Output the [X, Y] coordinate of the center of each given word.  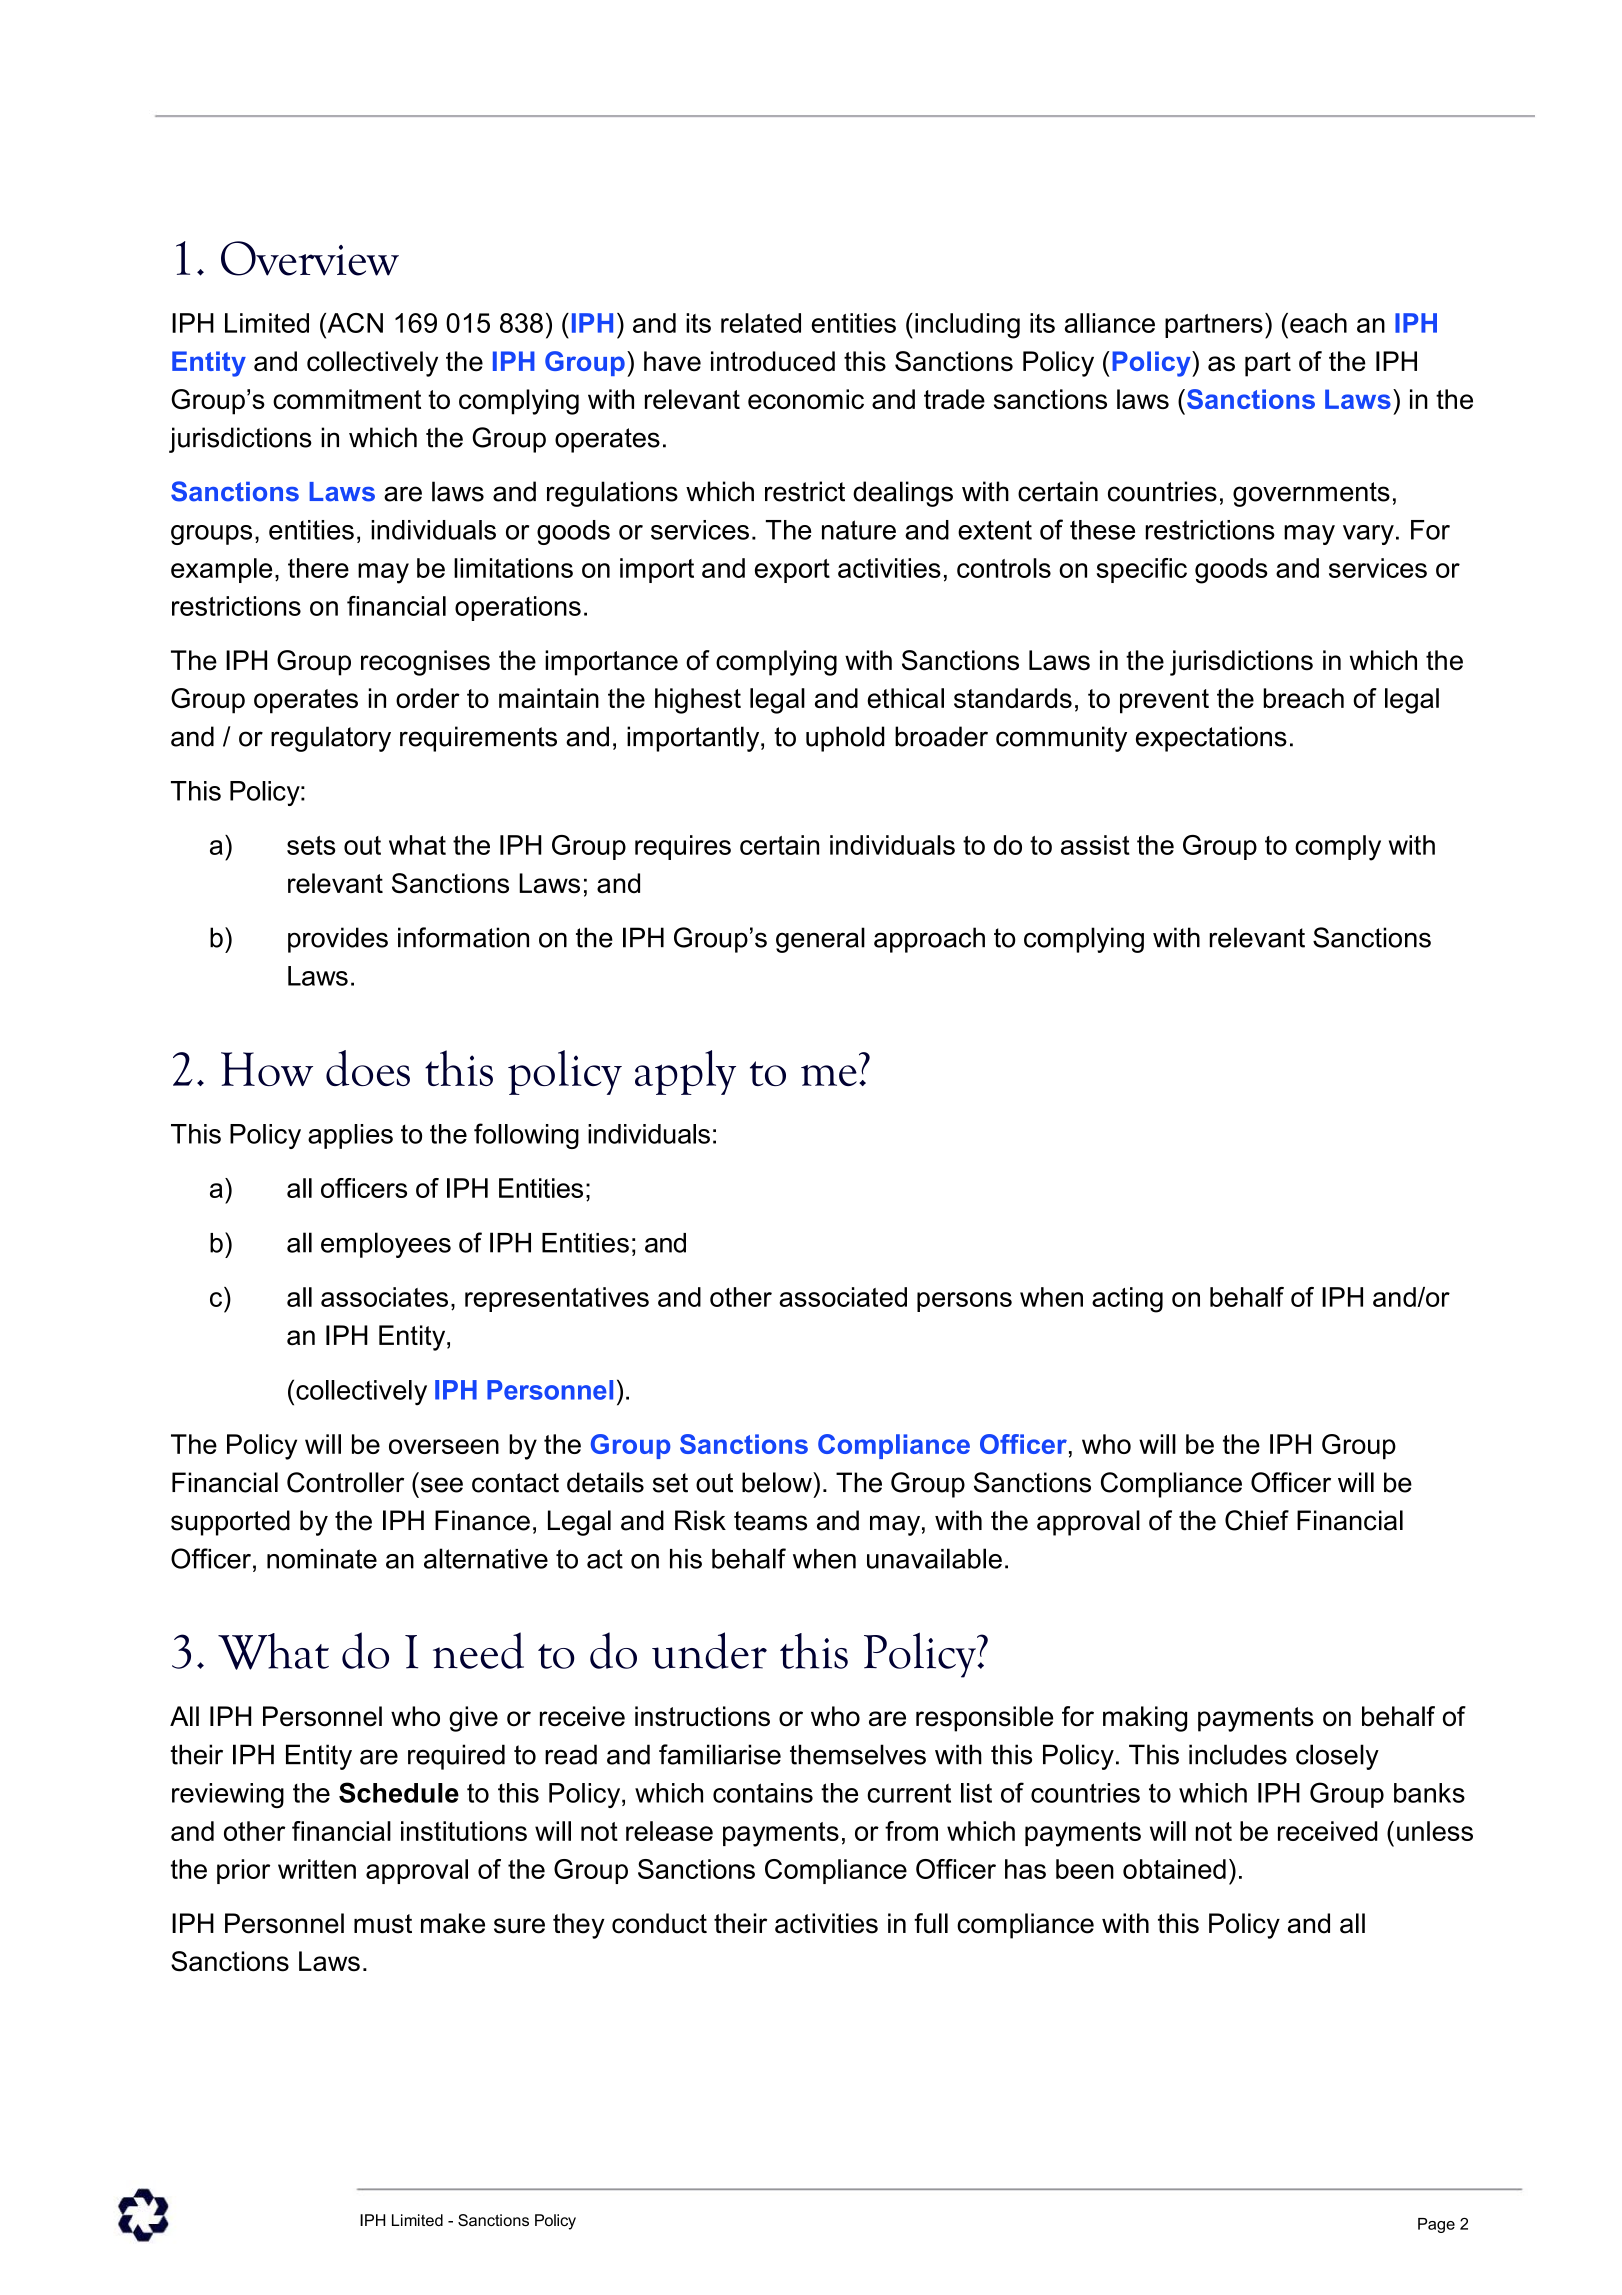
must [383, 1924]
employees [386, 1245]
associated [843, 1297]
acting [1127, 1300]
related [761, 323]
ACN [354, 323]
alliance [1110, 323]
